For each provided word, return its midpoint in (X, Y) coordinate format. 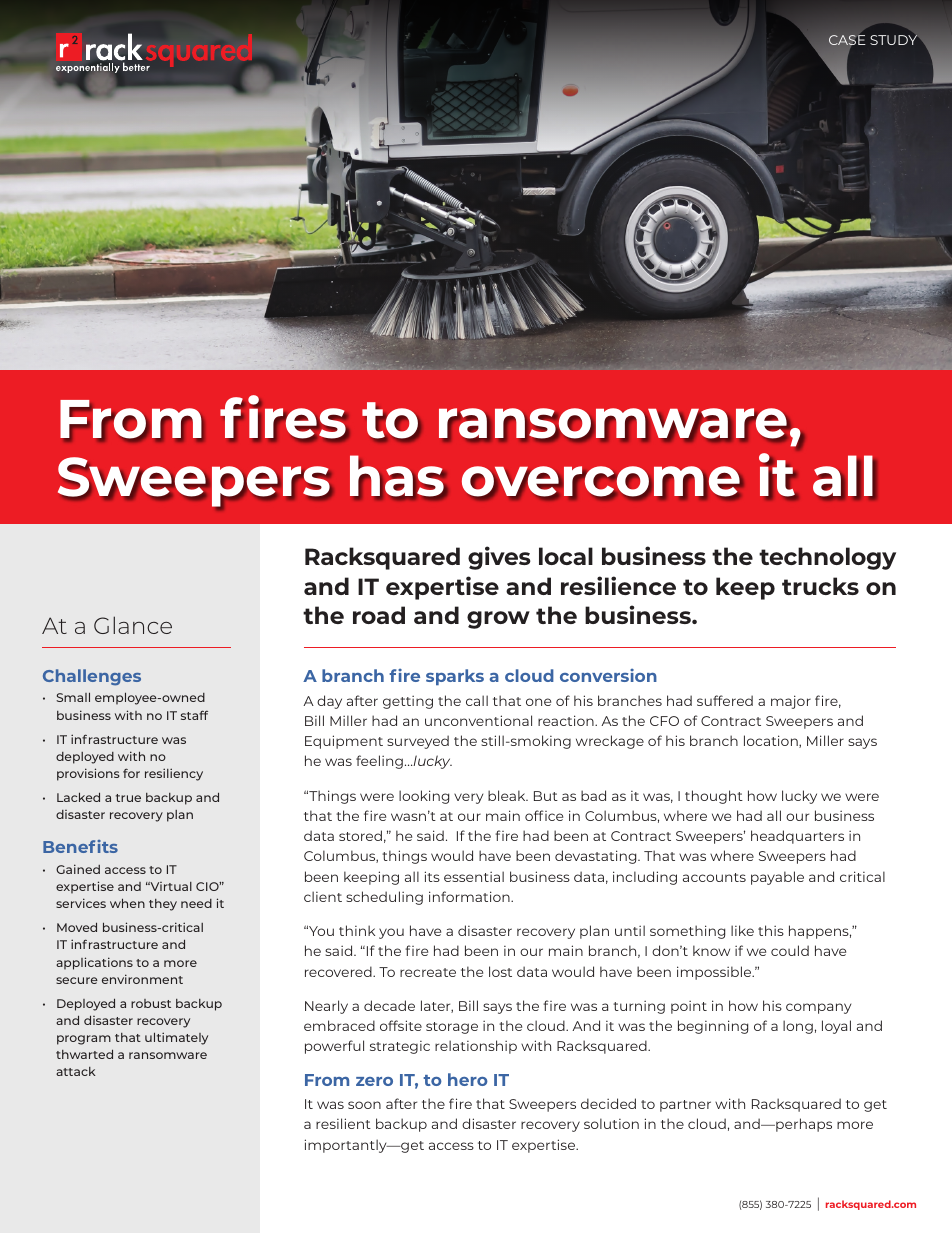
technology (827, 558)
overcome (602, 482)
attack (76, 1071)
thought (714, 797)
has (398, 477)
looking (424, 797)
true (128, 798)
